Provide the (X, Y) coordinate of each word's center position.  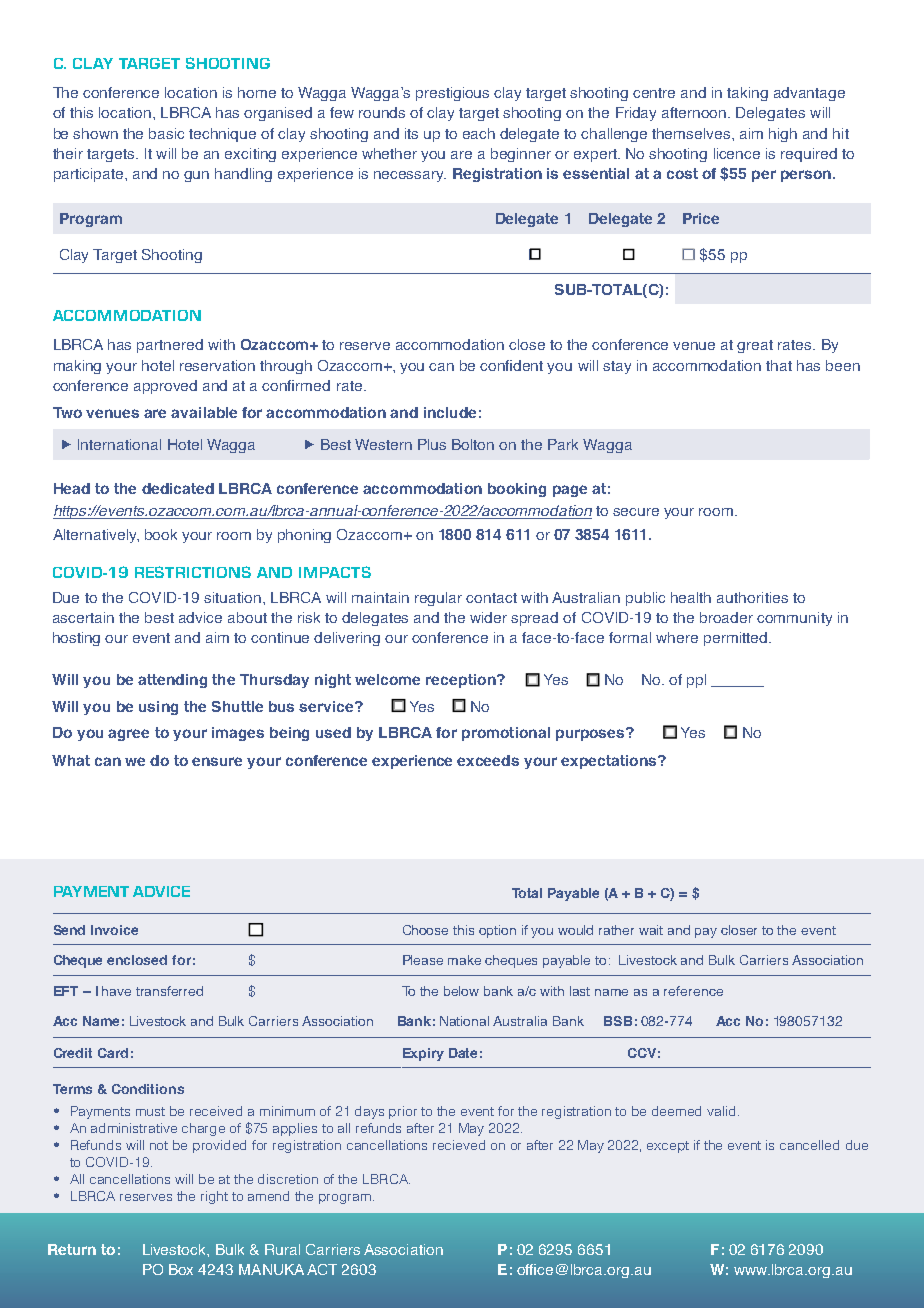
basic (166, 133)
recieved (459, 1145)
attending (172, 681)
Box (181, 1269)
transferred (169, 991)
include (450, 412)
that (779, 365)
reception (462, 681)
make (464, 960)
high (783, 135)
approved (165, 387)
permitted (737, 639)
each (479, 133)
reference (693, 991)
